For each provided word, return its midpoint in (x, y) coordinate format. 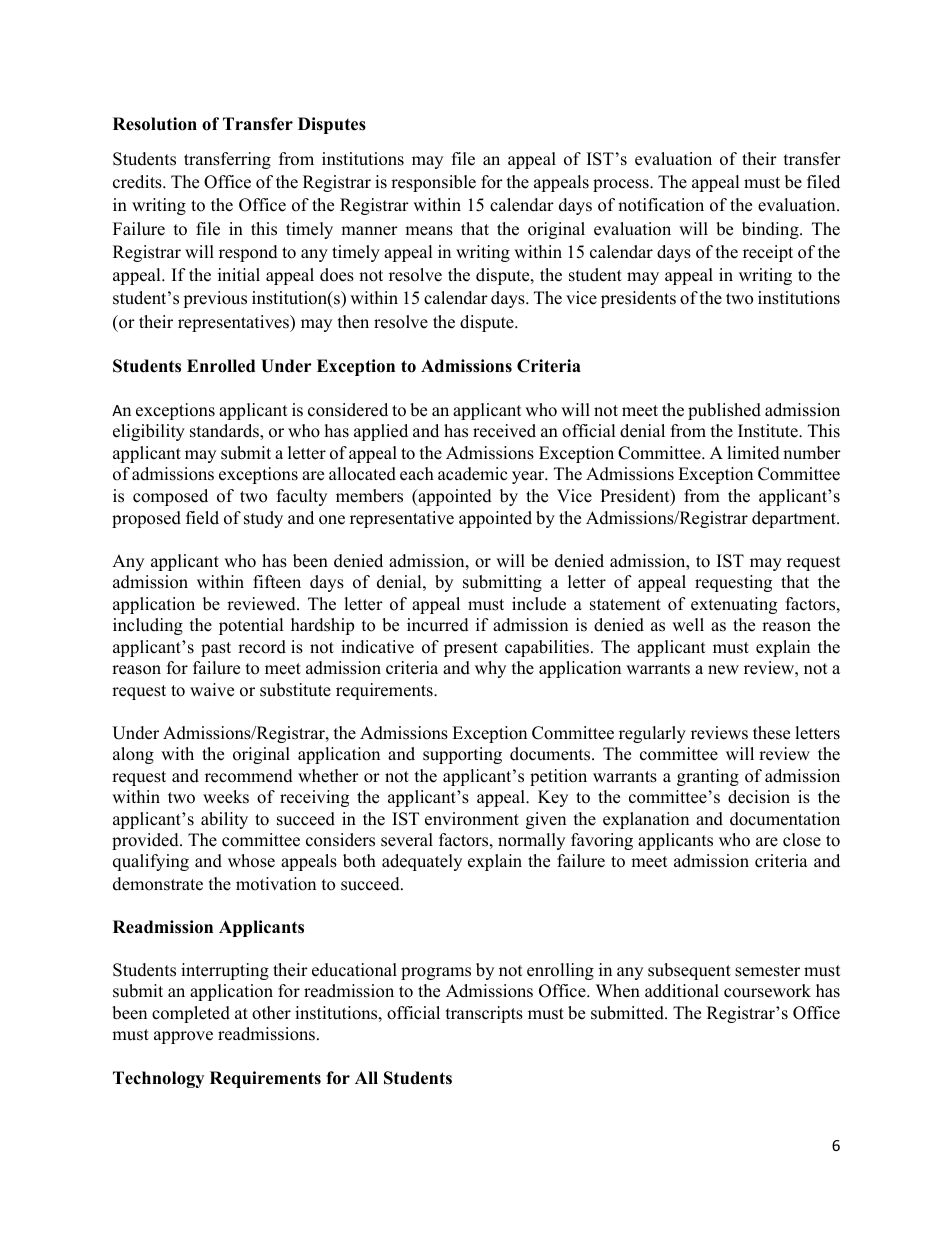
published (724, 411)
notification (661, 205)
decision (759, 797)
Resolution (155, 124)
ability (224, 820)
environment (472, 819)
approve (183, 1037)
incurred (438, 625)
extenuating (734, 605)
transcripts (484, 1014)
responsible (433, 183)
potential (251, 626)
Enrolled (221, 366)
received (504, 431)
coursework (767, 991)
